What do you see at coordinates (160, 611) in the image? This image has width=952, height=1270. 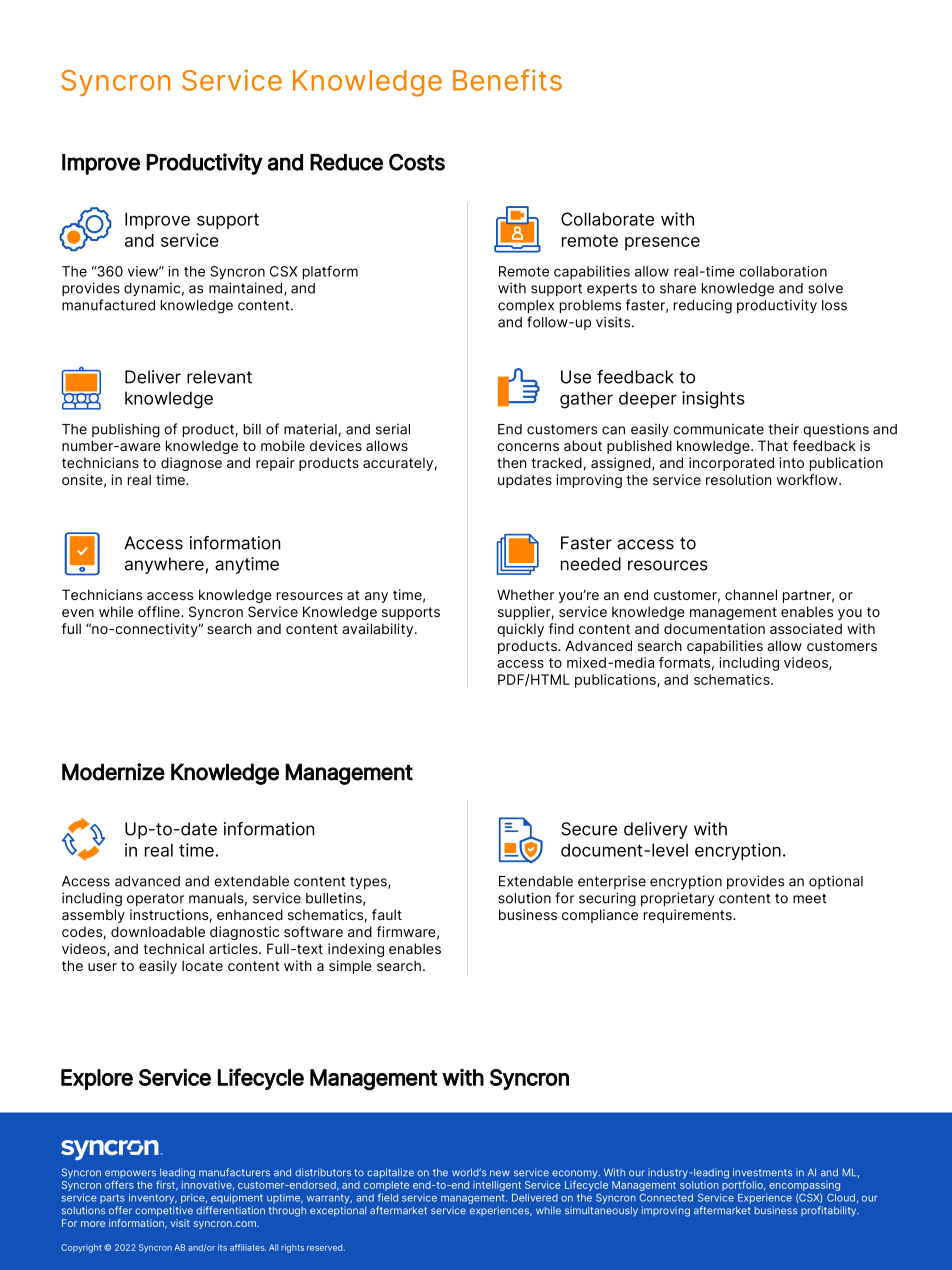 I see `offline` at bounding box center [160, 611].
